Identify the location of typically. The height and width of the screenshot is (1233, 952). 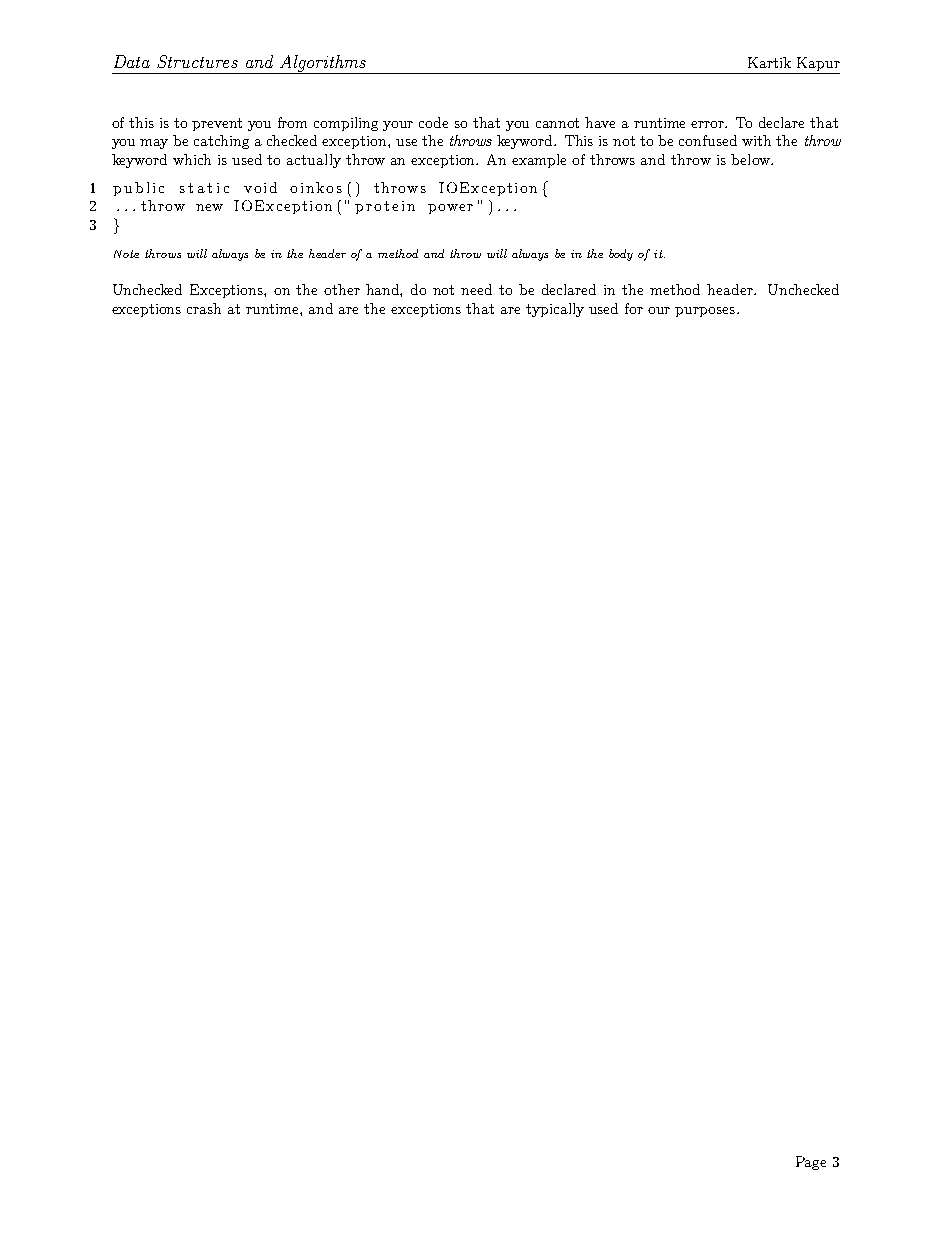
(555, 310).
